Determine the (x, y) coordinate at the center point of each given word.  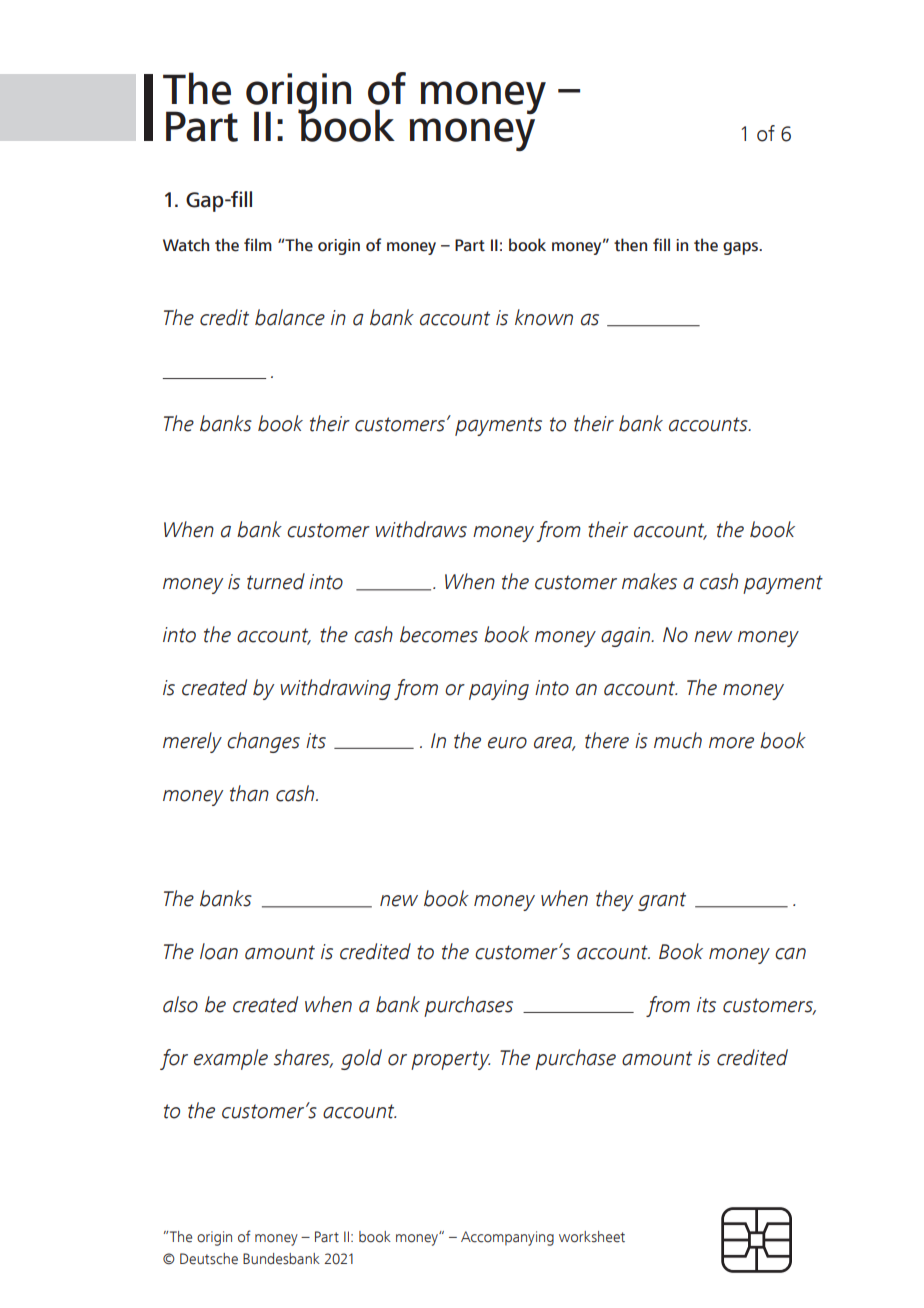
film (258, 244)
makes (649, 581)
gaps (741, 248)
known (544, 317)
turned (276, 581)
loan (219, 951)
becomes (439, 634)
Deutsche (209, 1259)
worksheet (592, 1237)
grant (662, 901)
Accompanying (507, 1238)
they (614, 900)
